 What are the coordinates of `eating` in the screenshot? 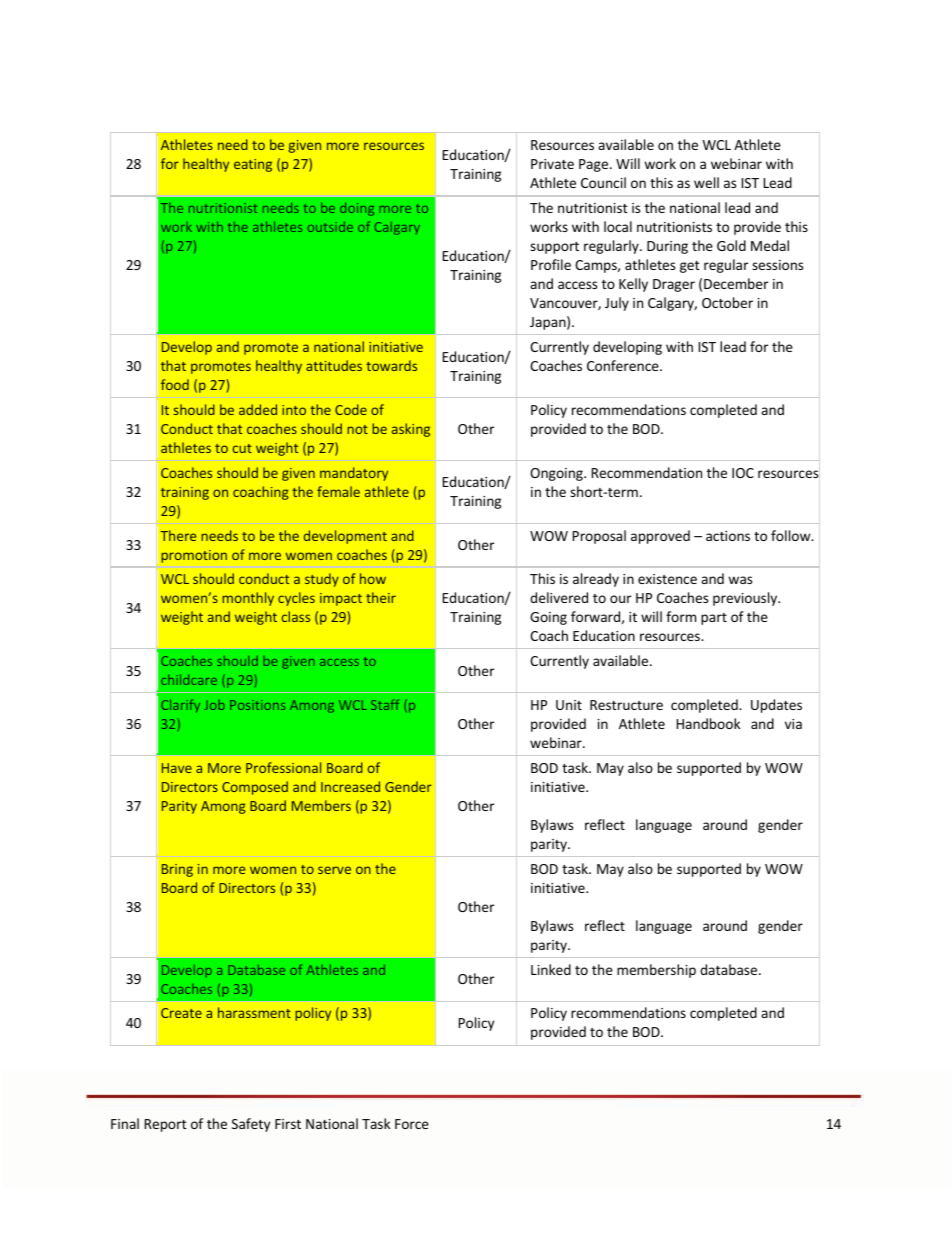 It's located at (253, 165).
